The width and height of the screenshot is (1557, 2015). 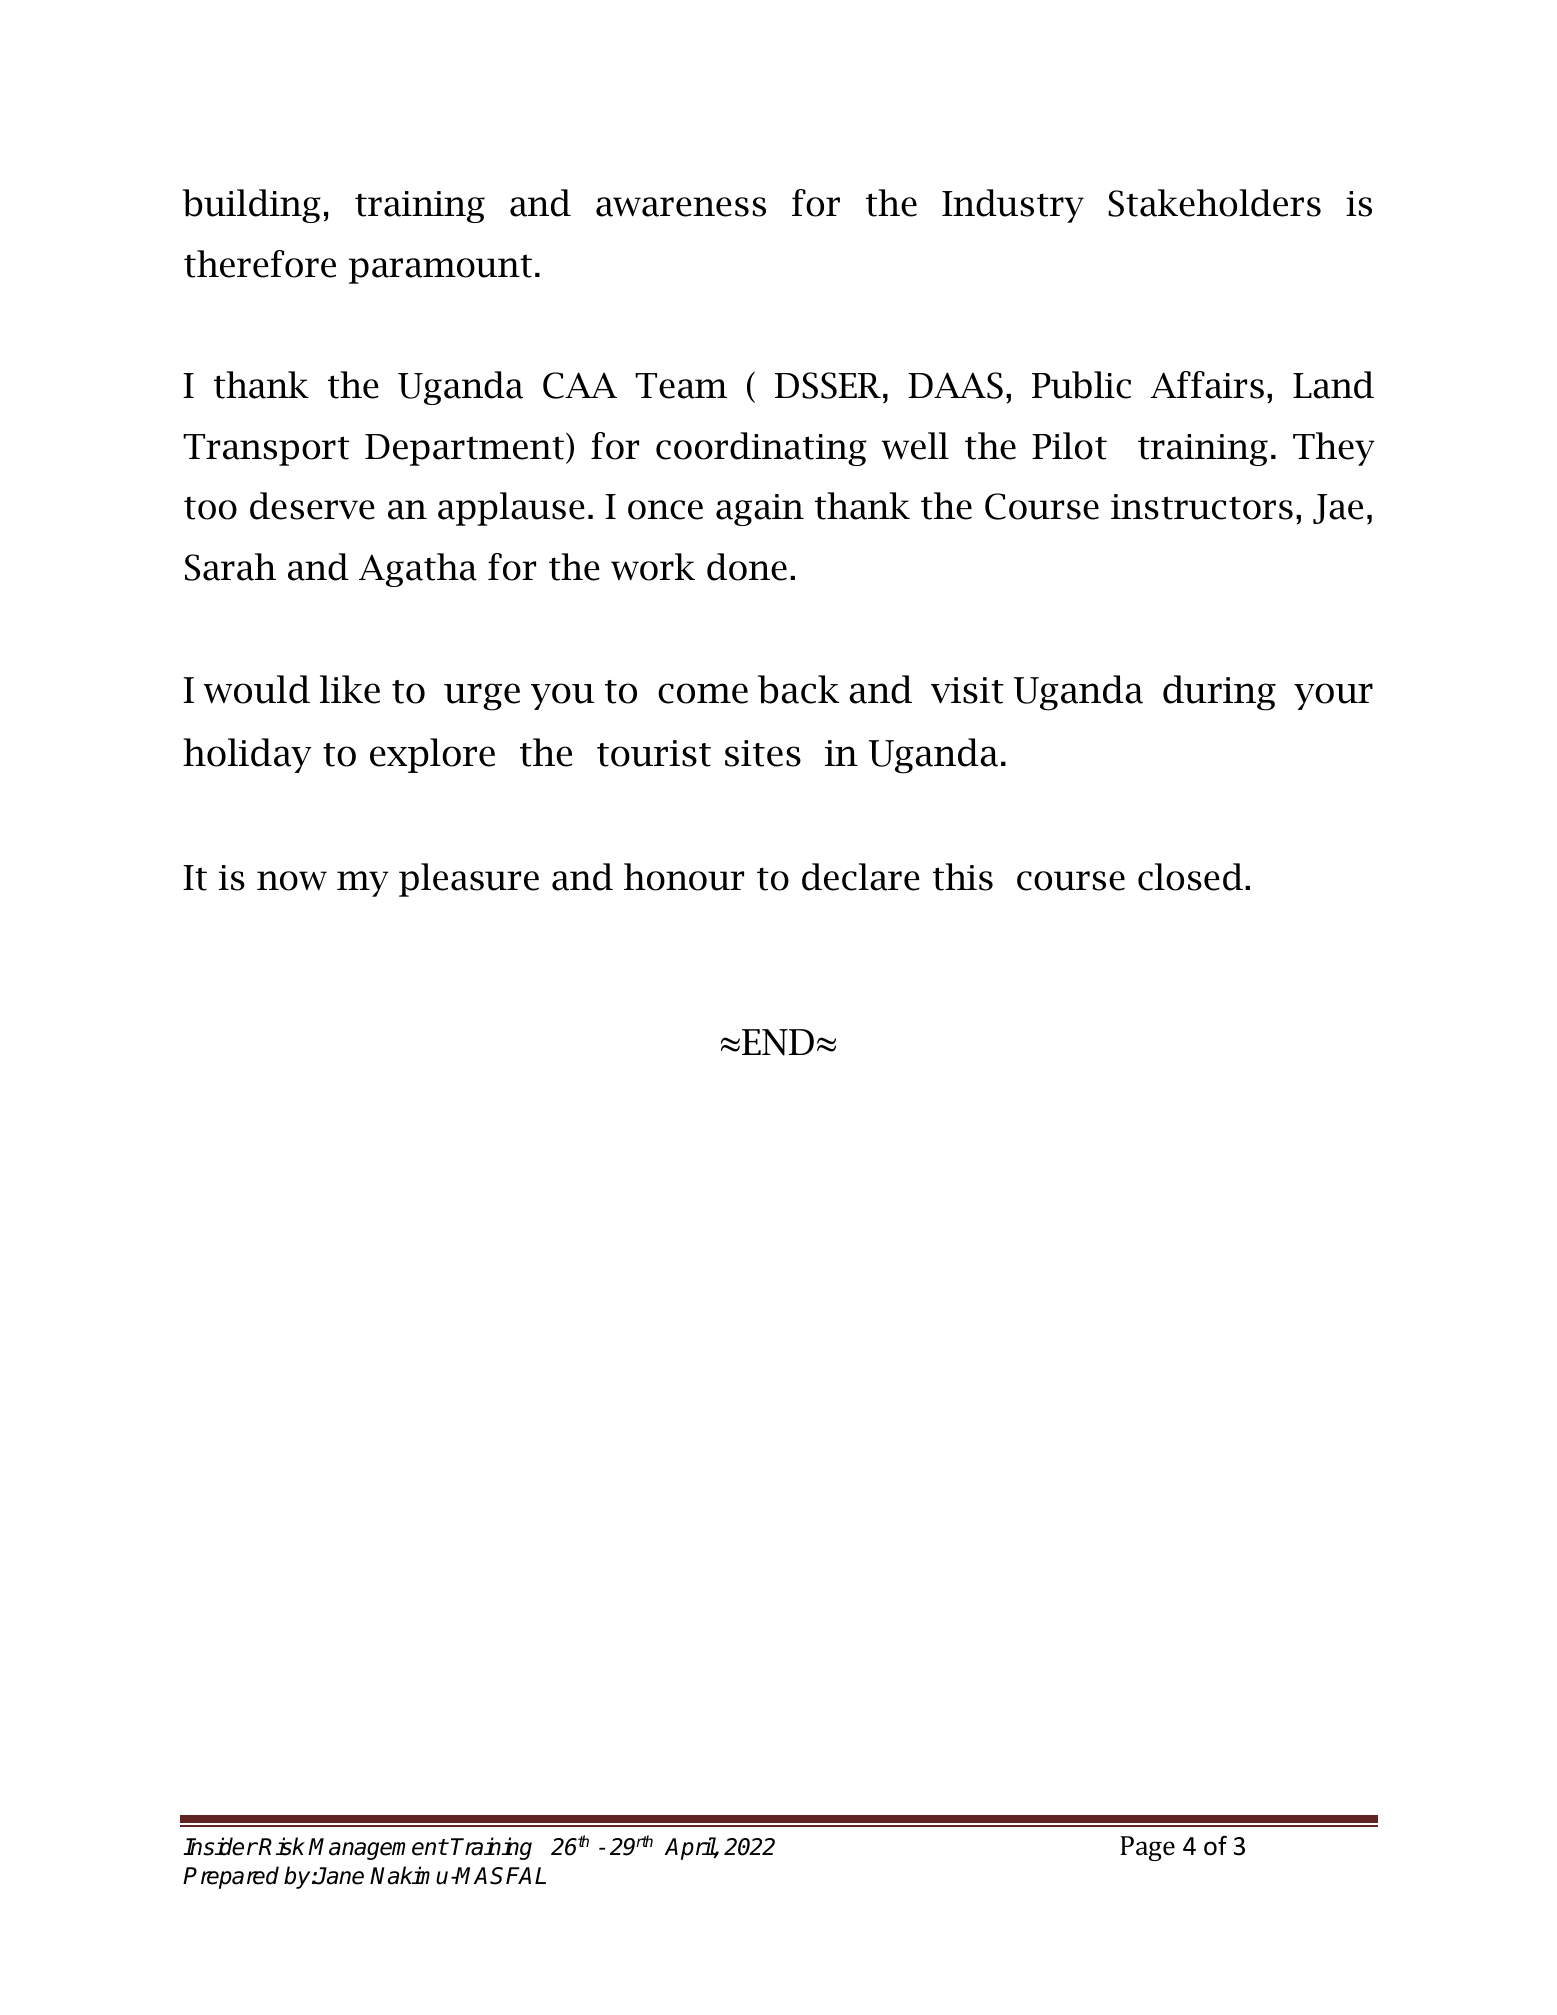 I want to click on END, so click(x=778, y=1042).
